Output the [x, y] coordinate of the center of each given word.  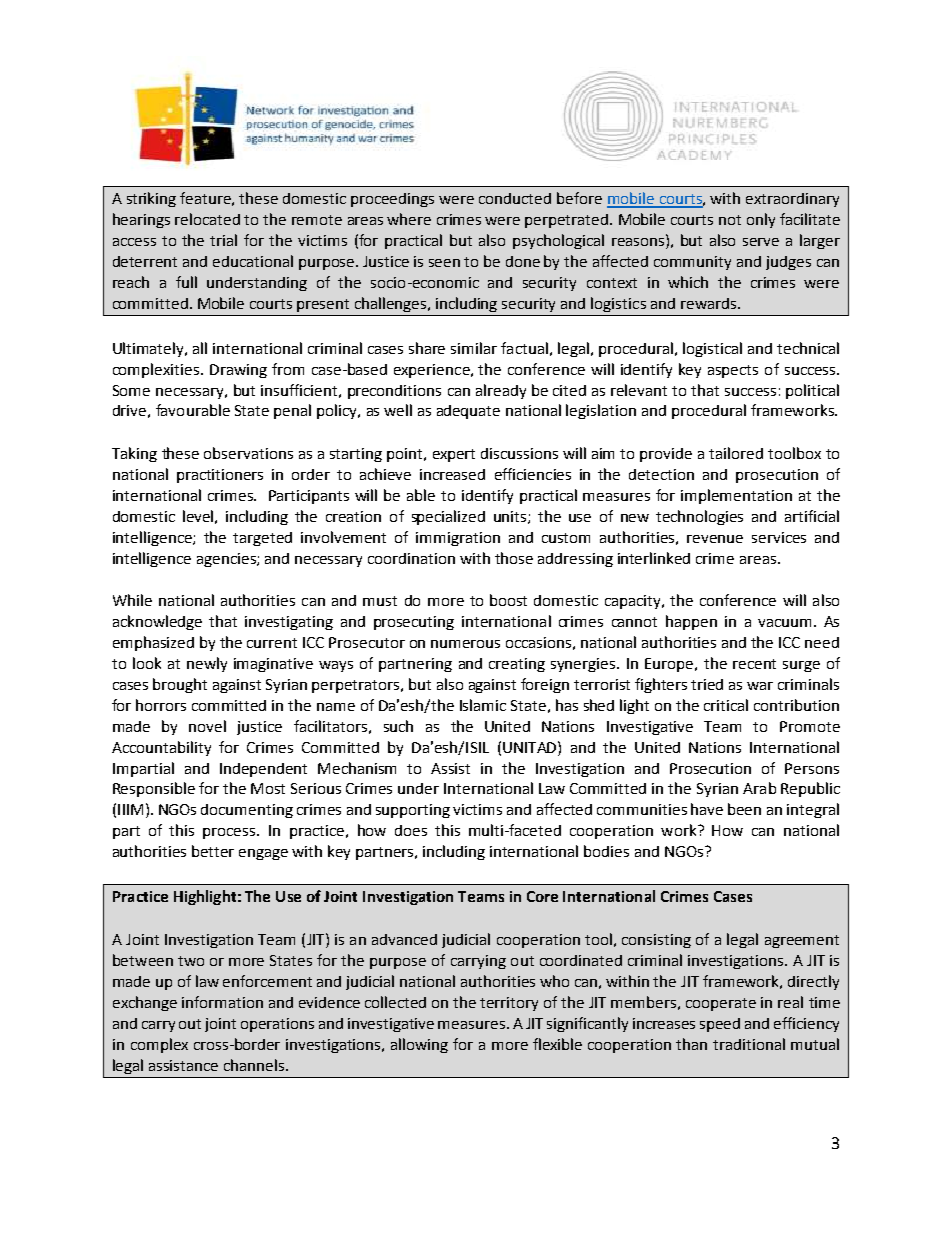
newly [207, 664]
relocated [207, 219]
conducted [515, 198]
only [761, 220]
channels [255, 1065]
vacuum [784, 623]
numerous [465, 644]
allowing [419, 1045]
